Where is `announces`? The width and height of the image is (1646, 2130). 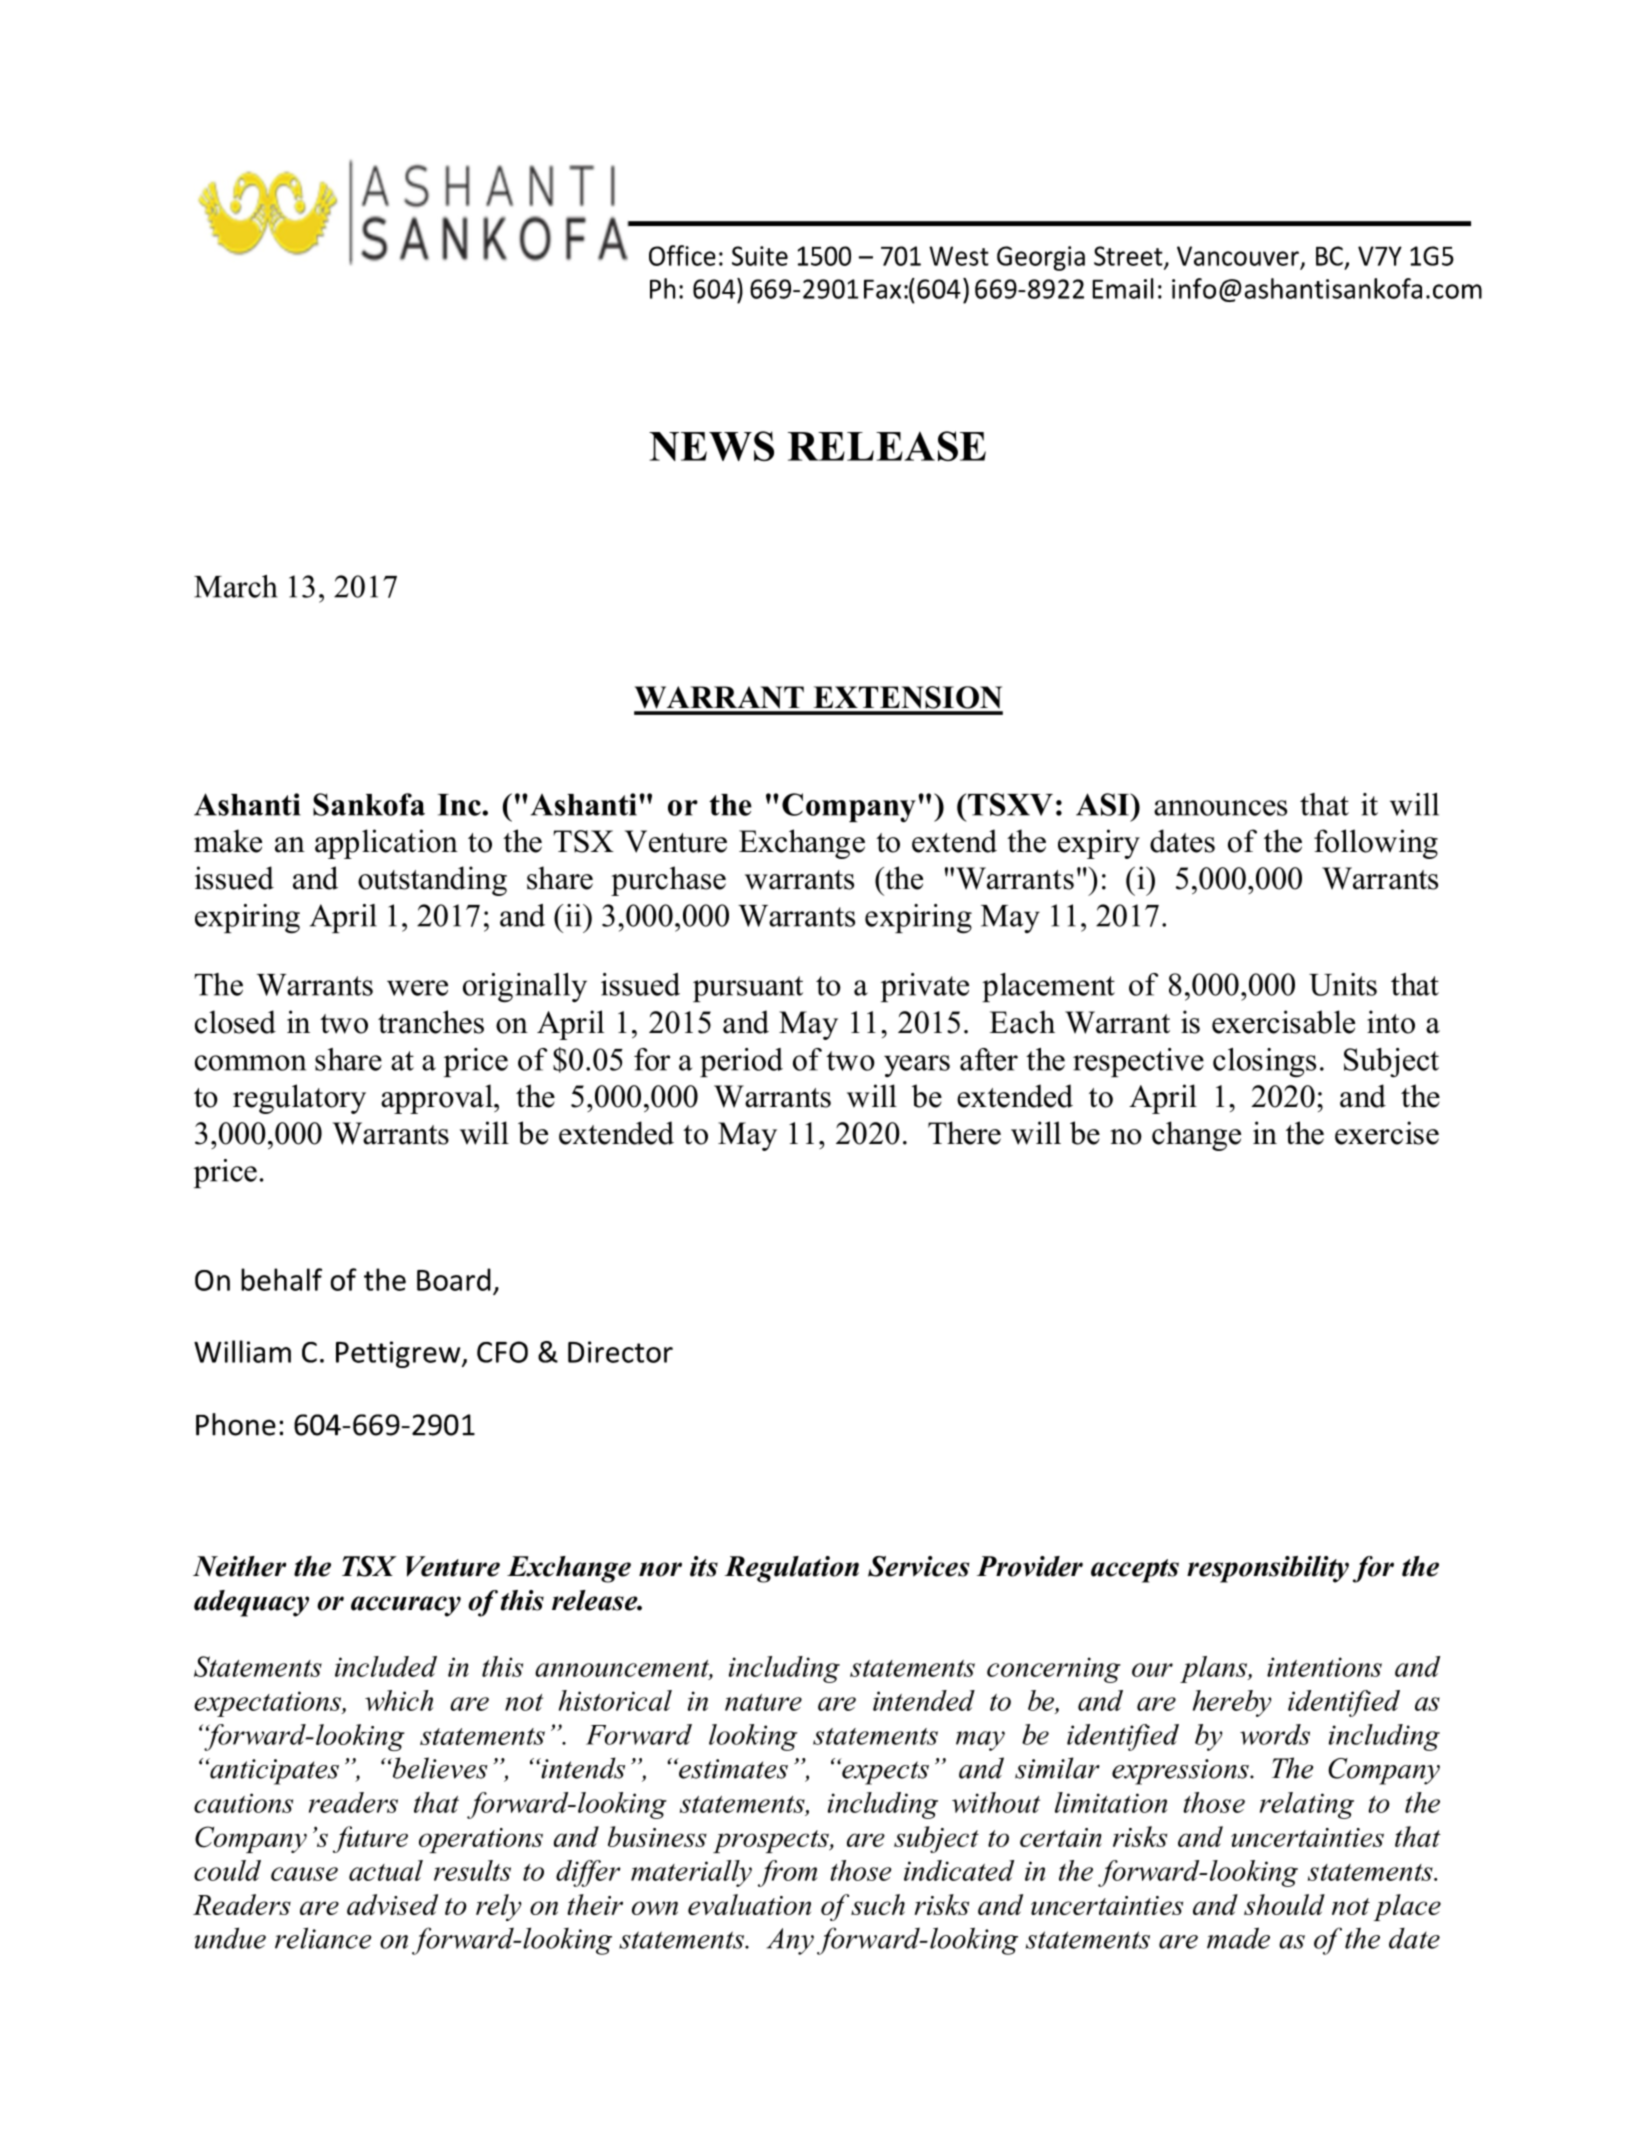 announces is located at coordinates (1220, 808).
